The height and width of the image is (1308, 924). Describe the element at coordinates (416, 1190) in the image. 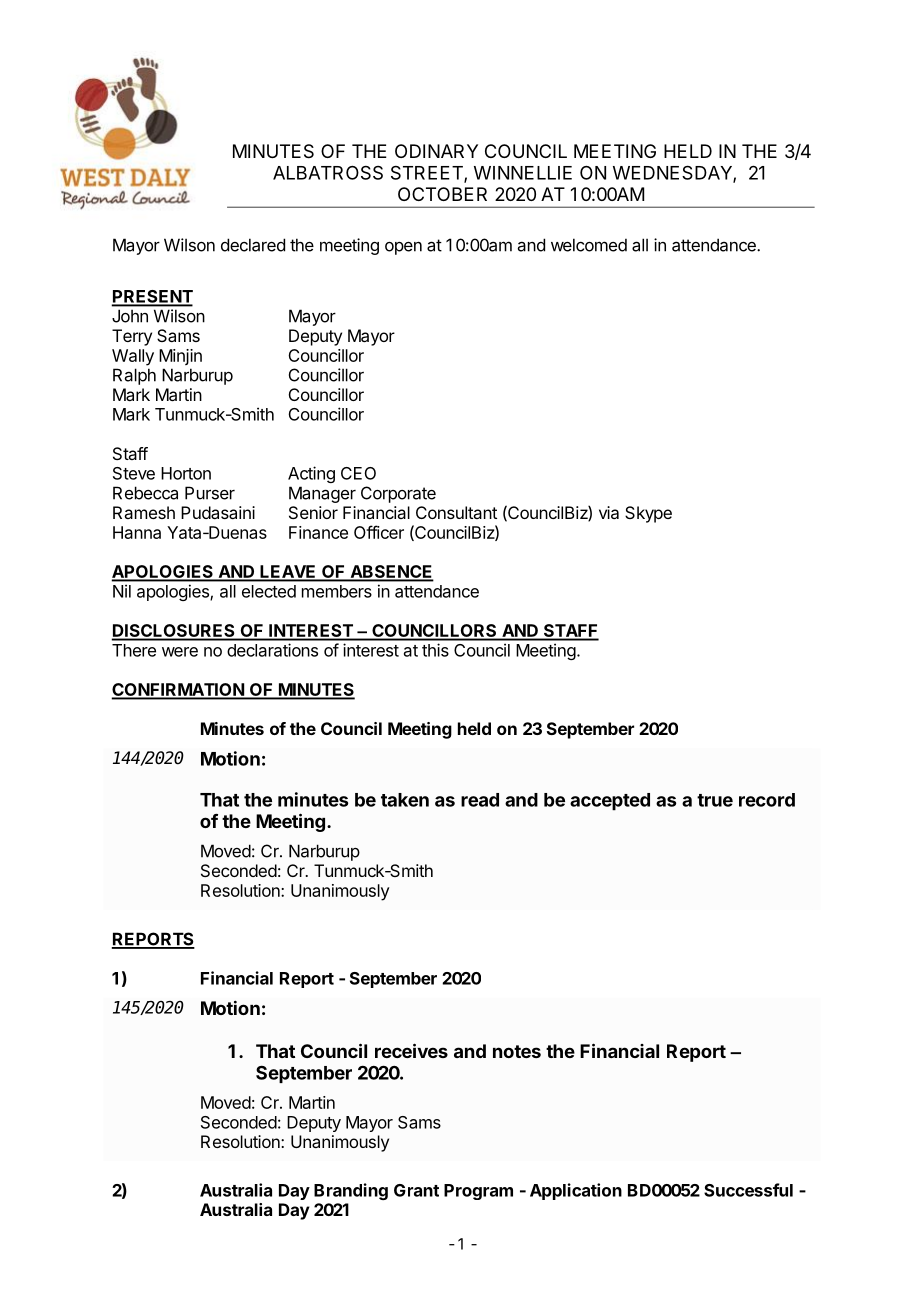

I see `Grant` at that location.
